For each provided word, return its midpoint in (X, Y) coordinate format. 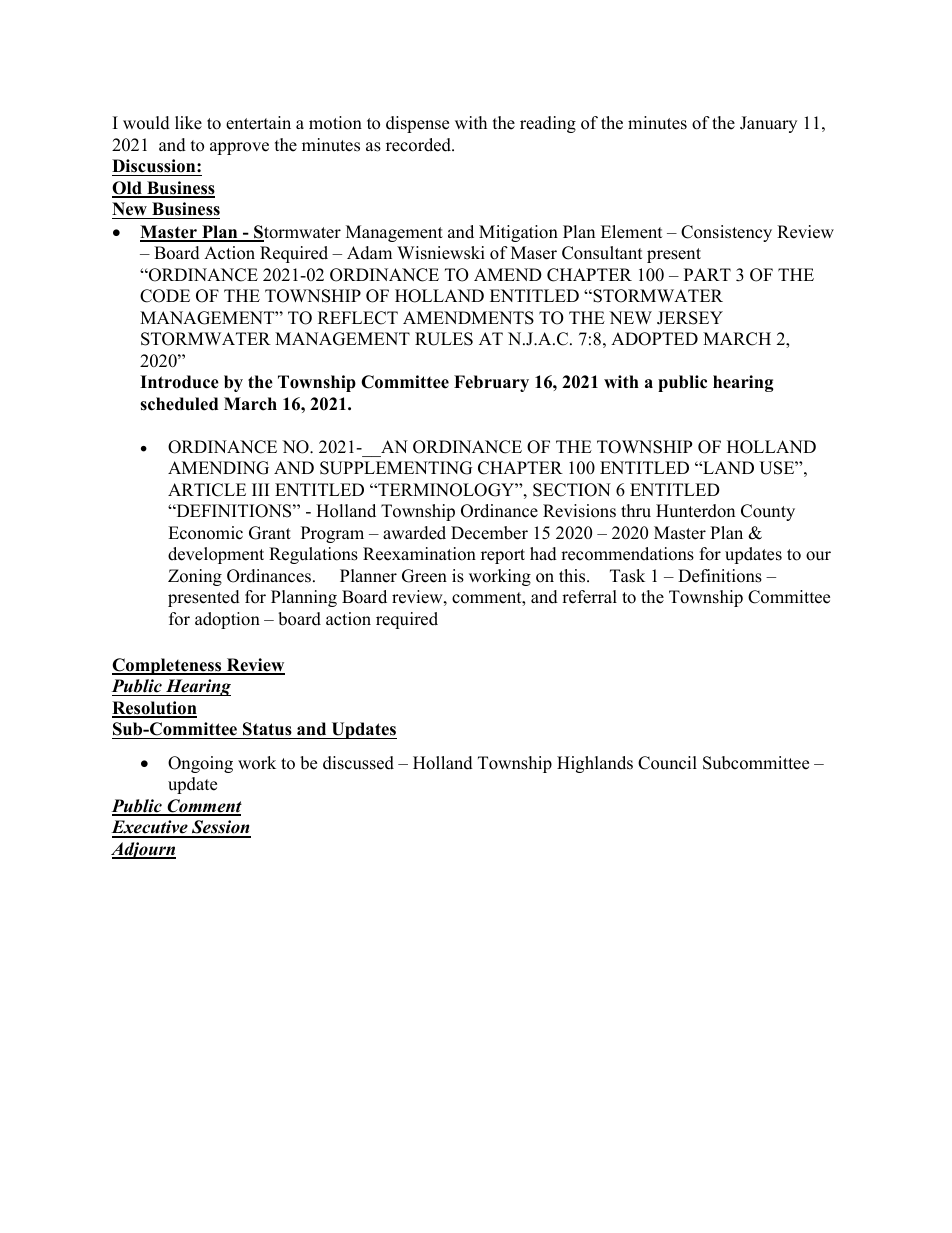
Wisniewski (441, 253)
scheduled (179, 404)
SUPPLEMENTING (396, 468)
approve (239, 148)
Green (424, 576)
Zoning (195, 577)
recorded (419, 145)
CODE (165, 296)
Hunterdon (695, 511)
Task (627, 576)
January (768, 124)
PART (707, 274)
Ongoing (200, 764)
